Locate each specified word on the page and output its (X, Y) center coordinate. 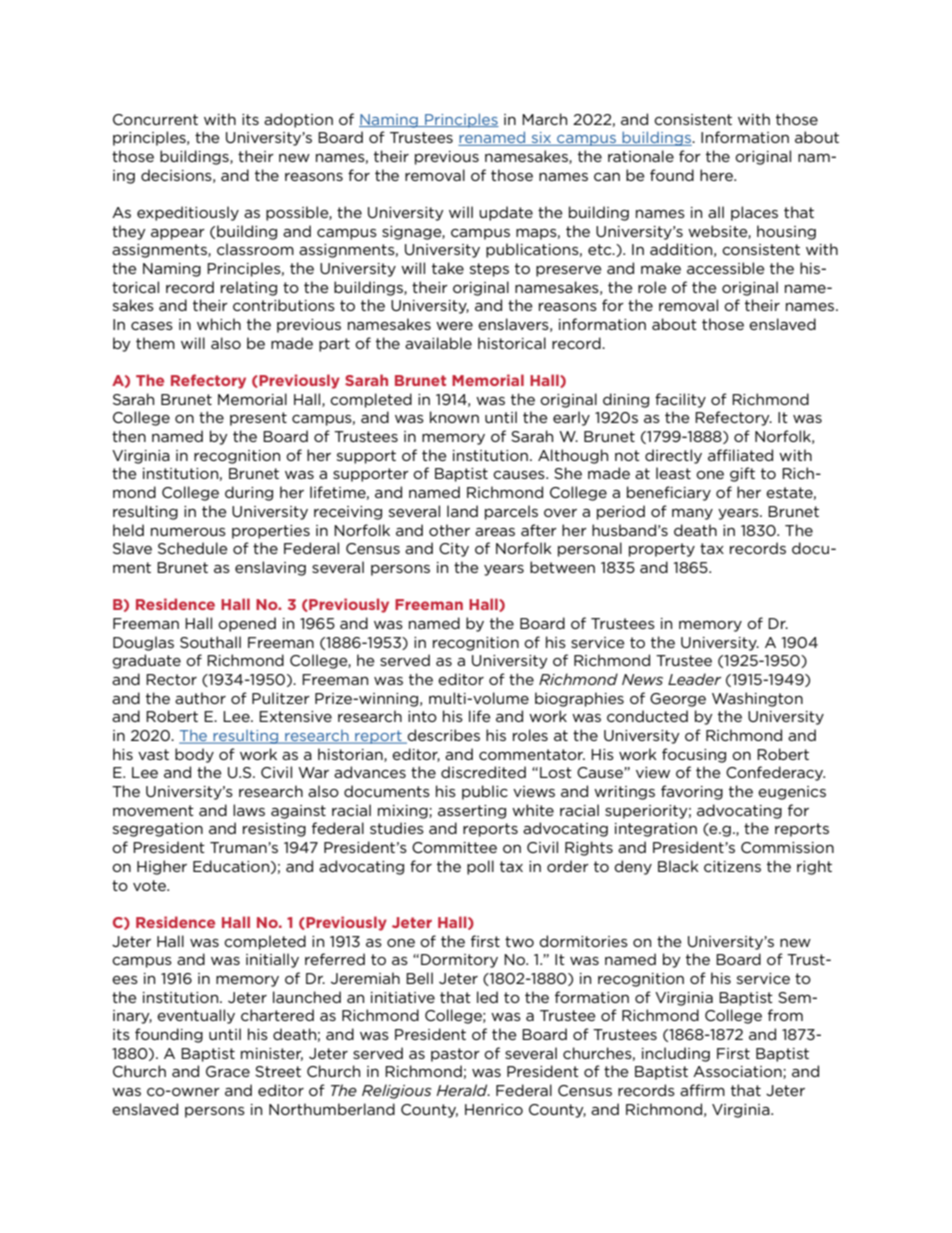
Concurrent (155, 119)
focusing (694, 755)
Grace (228, 1071)
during (249, 493)
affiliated (740, 455)
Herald (463, 1090)
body (194, 755)
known (454, 417)
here (717, 175)
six (541, 139)
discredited (483, 772)
